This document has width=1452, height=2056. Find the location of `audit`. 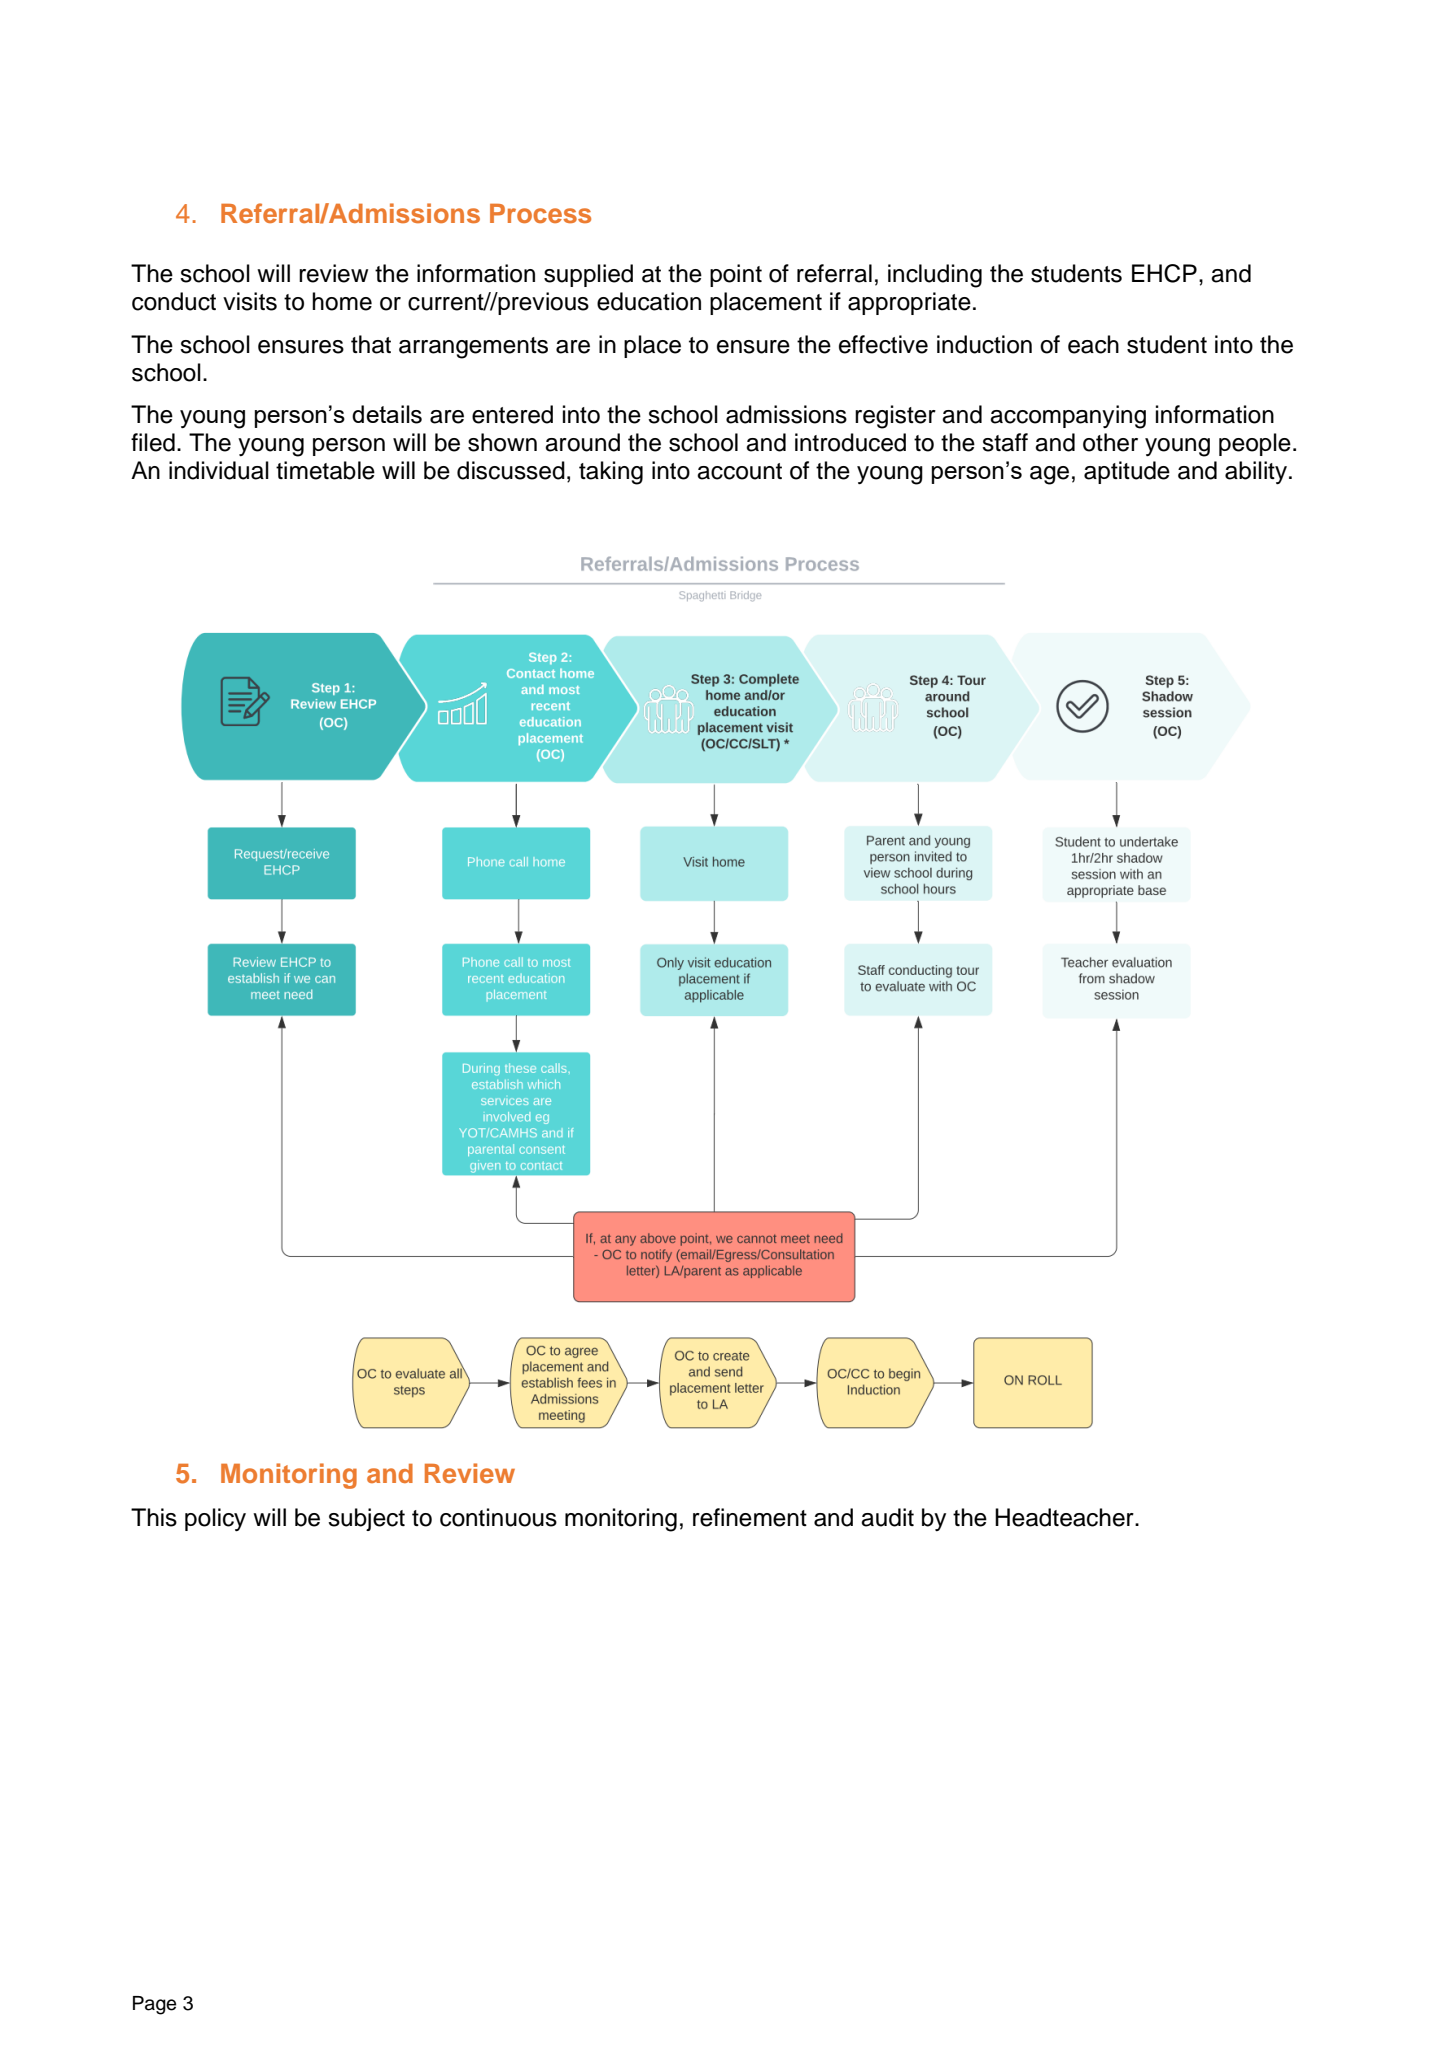

audit is located at coordinates (887, 1517).
